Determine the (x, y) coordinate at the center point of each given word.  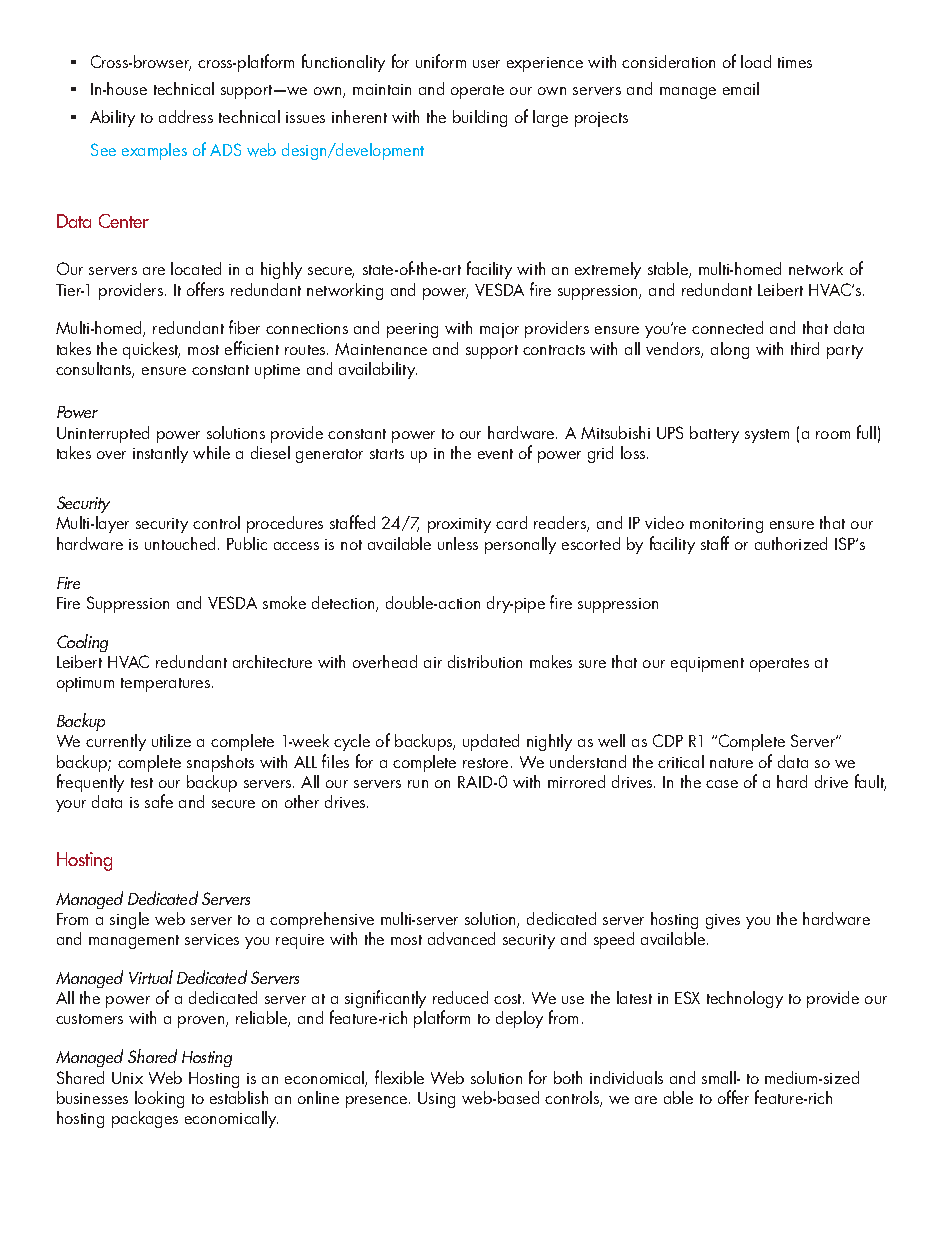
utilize (171, 740)
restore (485, 763)
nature (731, 763)
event (495, 454)
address (186, 116)
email (741, 88)
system (767, 436)
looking (159, 1099)
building (480, 118)
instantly (160, 454)
